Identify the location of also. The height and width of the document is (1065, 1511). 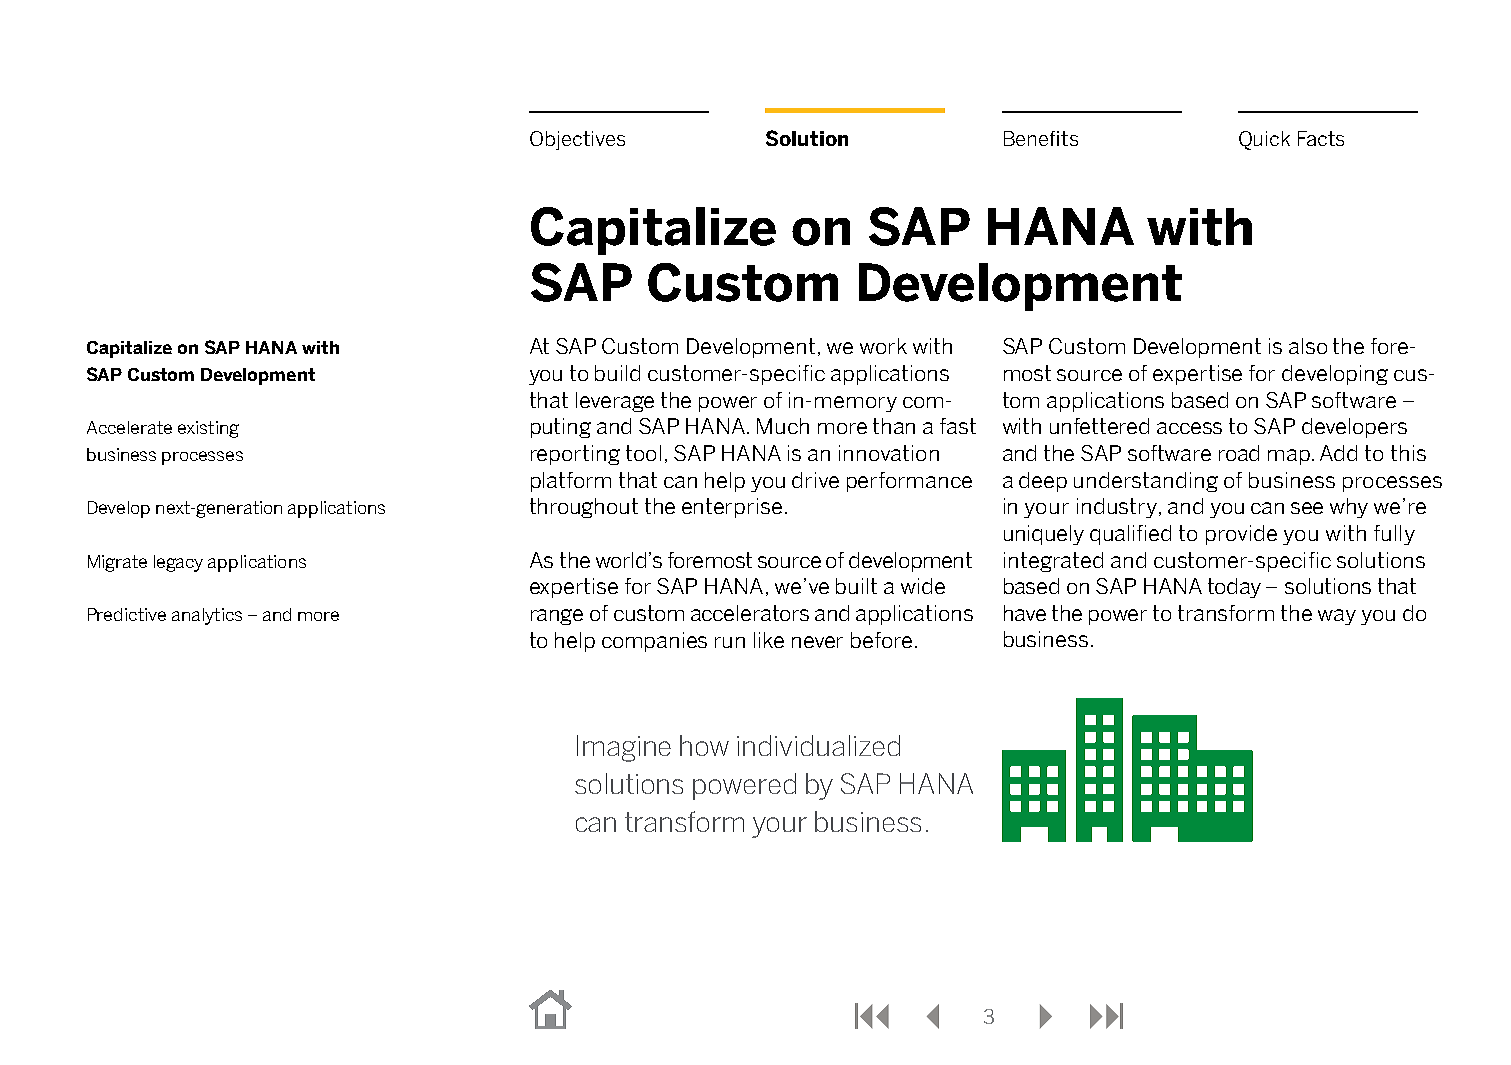
(1308, 346).
